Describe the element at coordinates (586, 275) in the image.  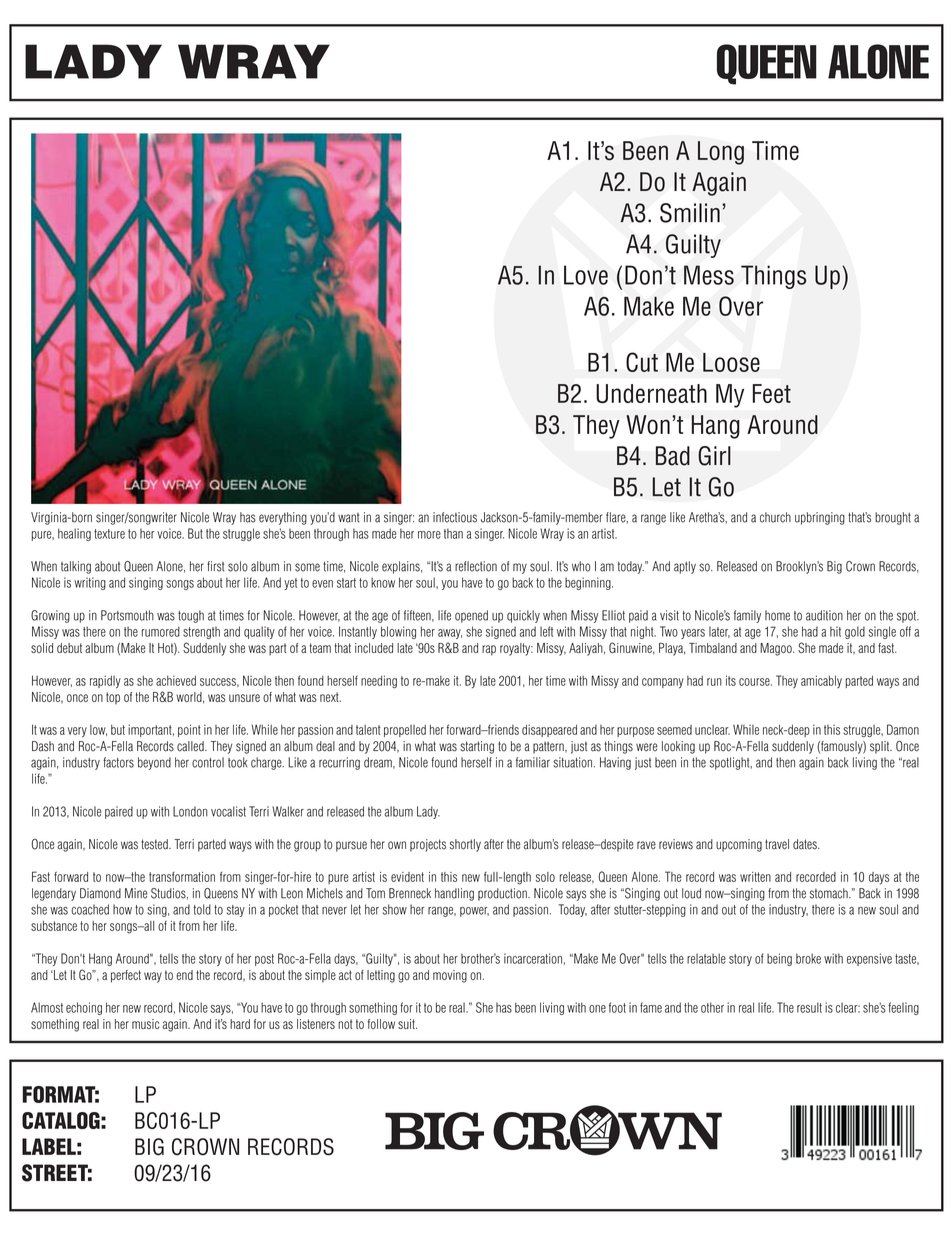
I see `Love` at that location.
